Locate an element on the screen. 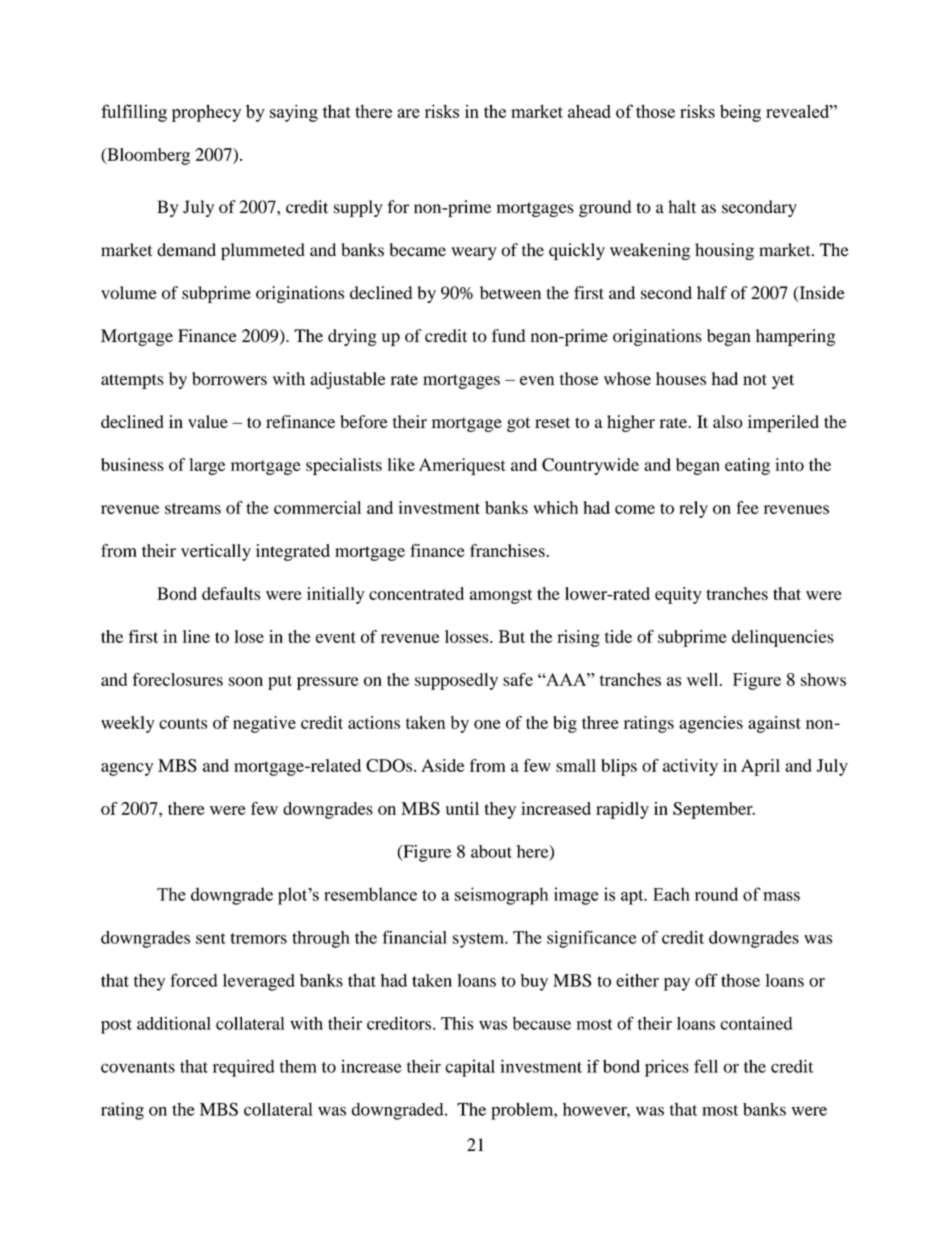  defaults is located at coordinates (231, 593).
